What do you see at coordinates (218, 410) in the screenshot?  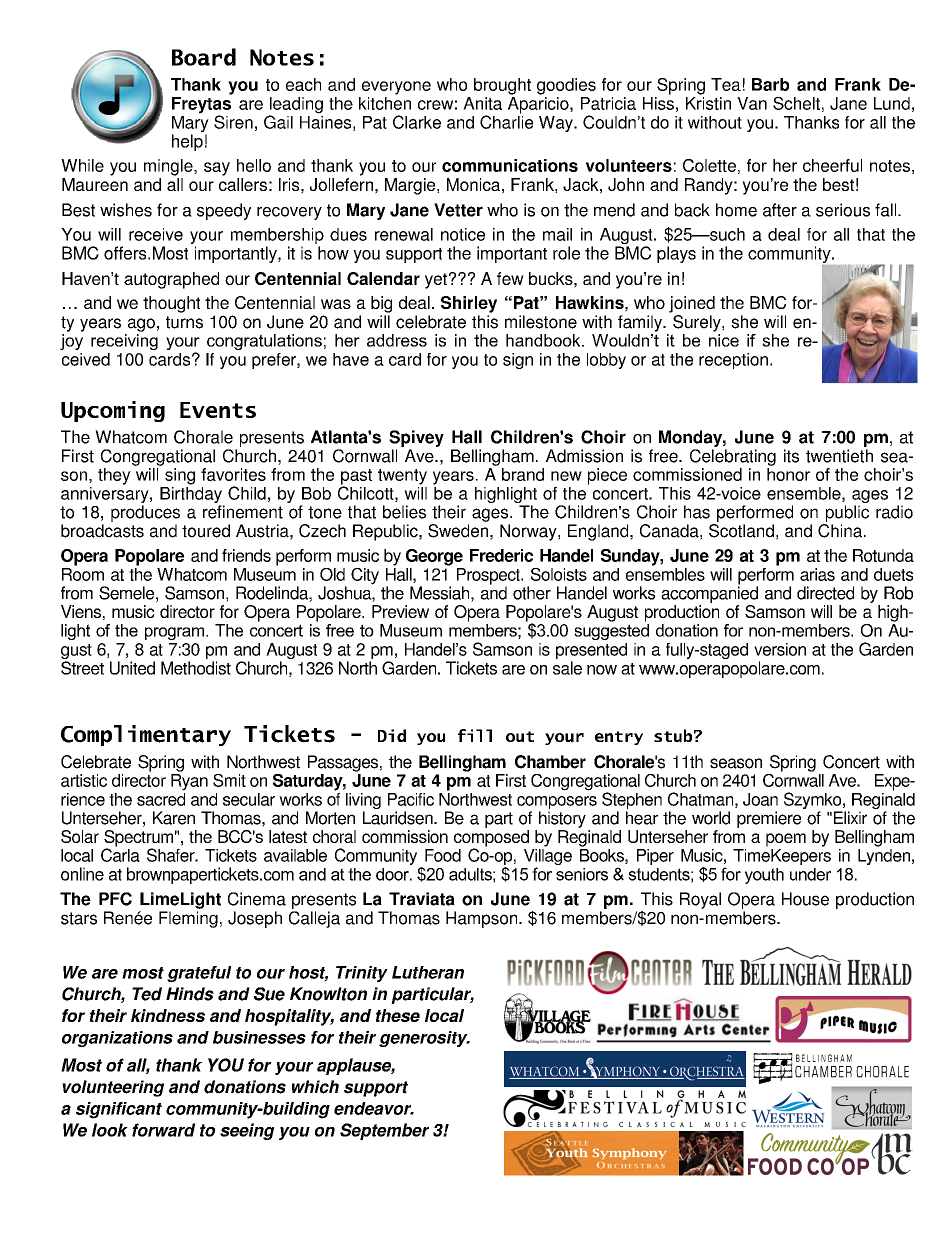 I see `Events` at bounding box center [218, 410].
